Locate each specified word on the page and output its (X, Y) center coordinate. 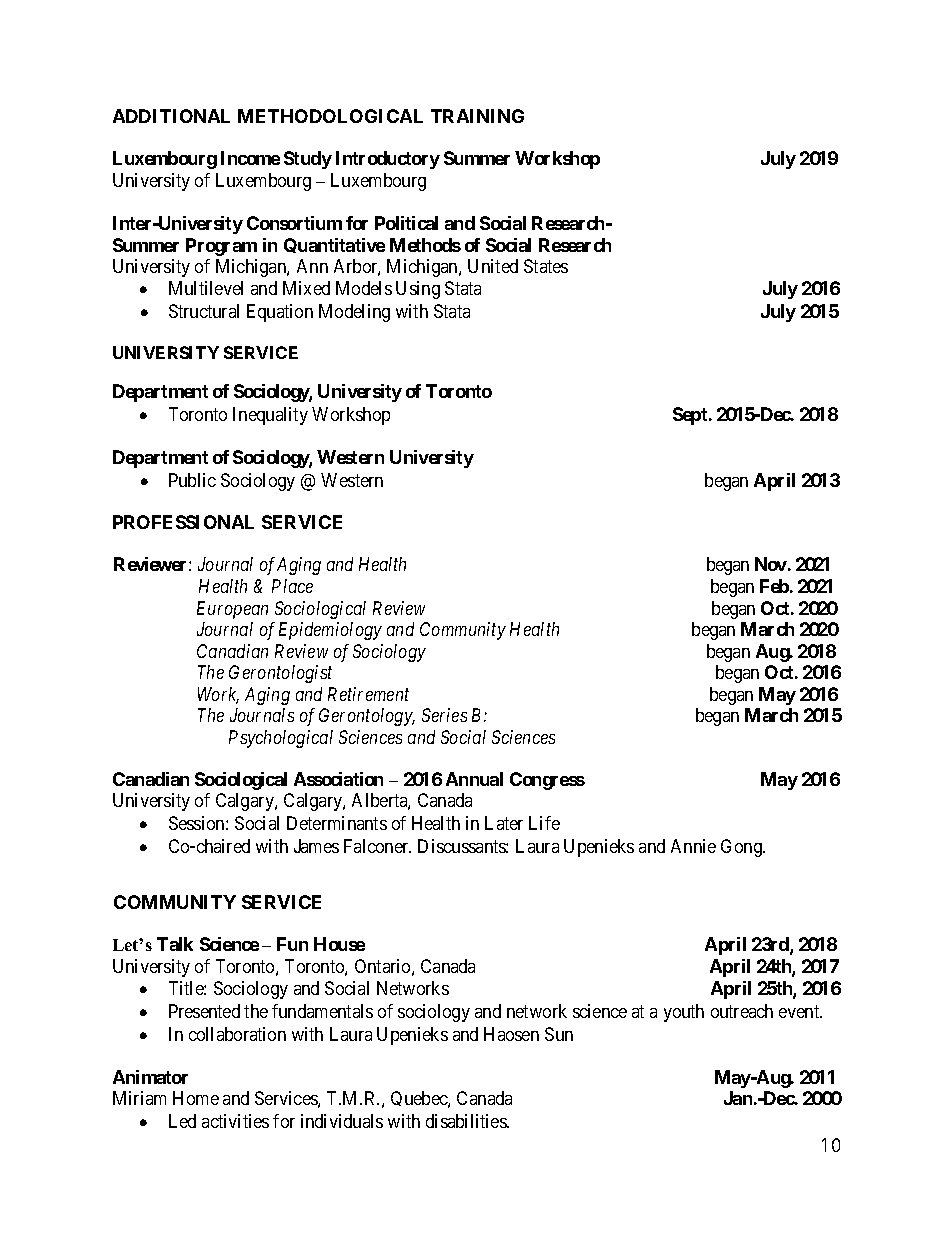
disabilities (467, 1121)
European (232, 610)
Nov (771, 564)
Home (196, 1098)
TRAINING (477, 116)
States (546, 266)
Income (250, 158)
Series (444, 715)
